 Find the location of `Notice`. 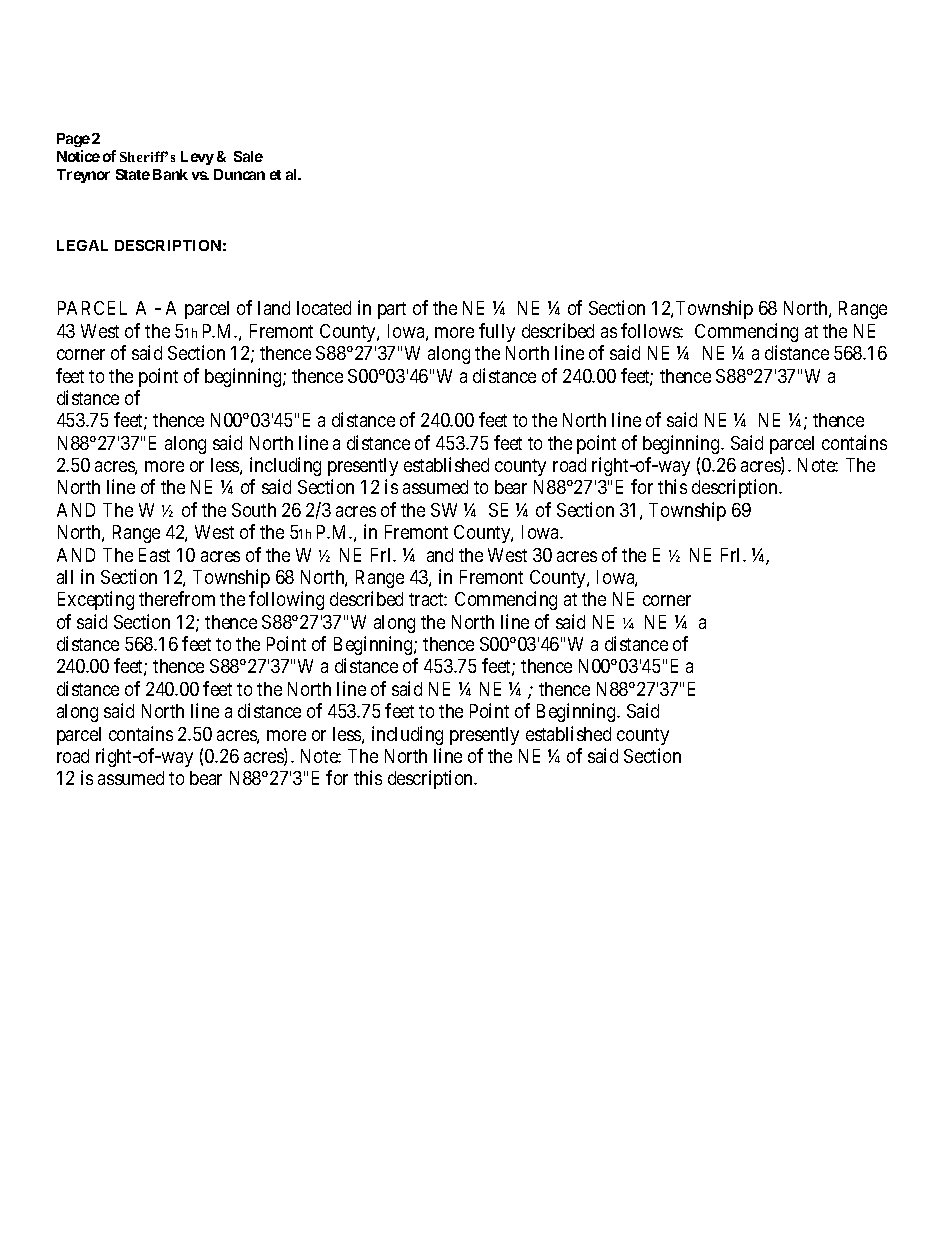

Notice is located at coordinates (78, 156).
